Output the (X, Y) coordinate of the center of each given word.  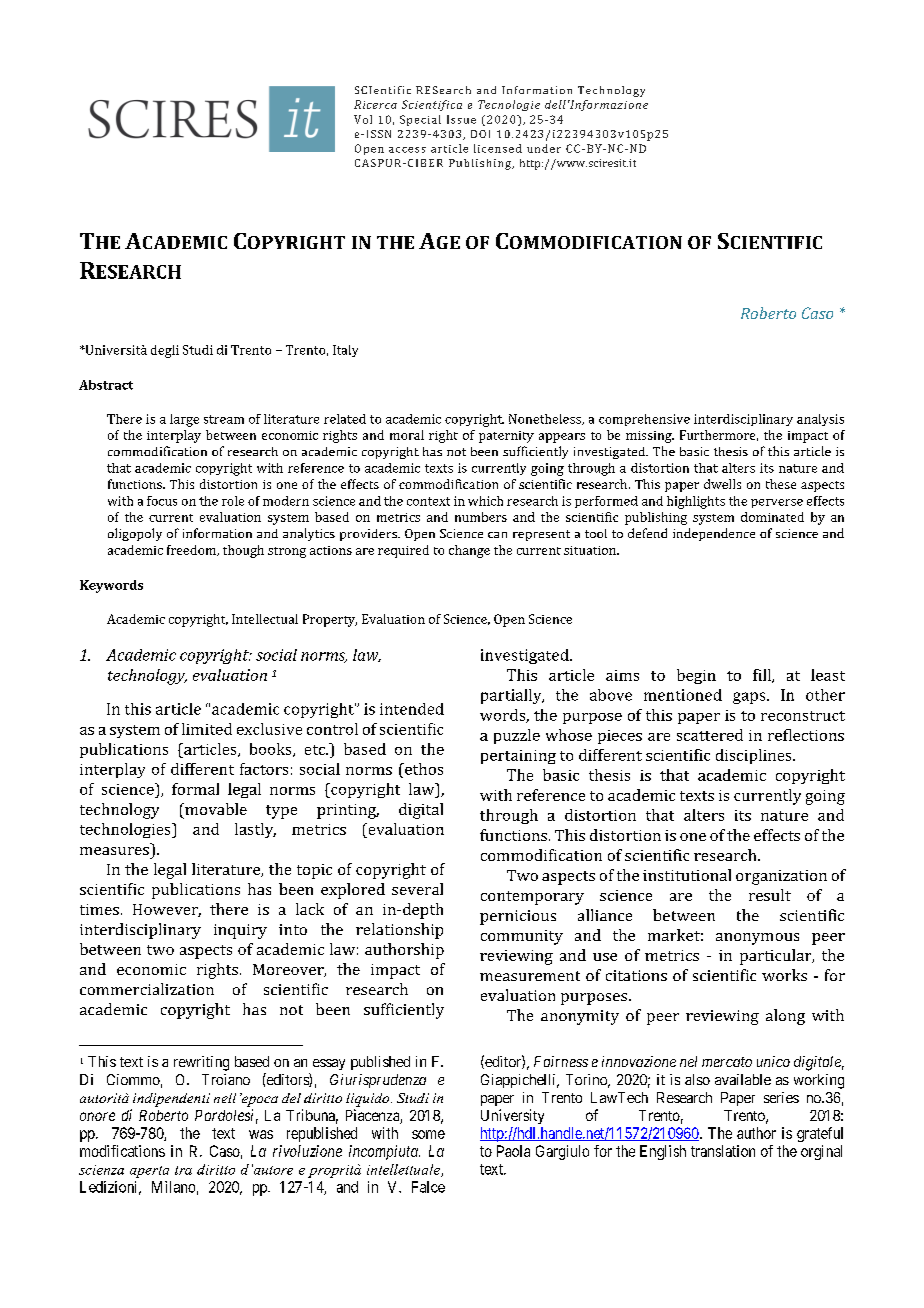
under (544, 148)
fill (763, 676)
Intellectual (265, 619)
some (428, 1134)
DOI (480, 134)
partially (512, 696)
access (407, 150)
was (261, 1134)
